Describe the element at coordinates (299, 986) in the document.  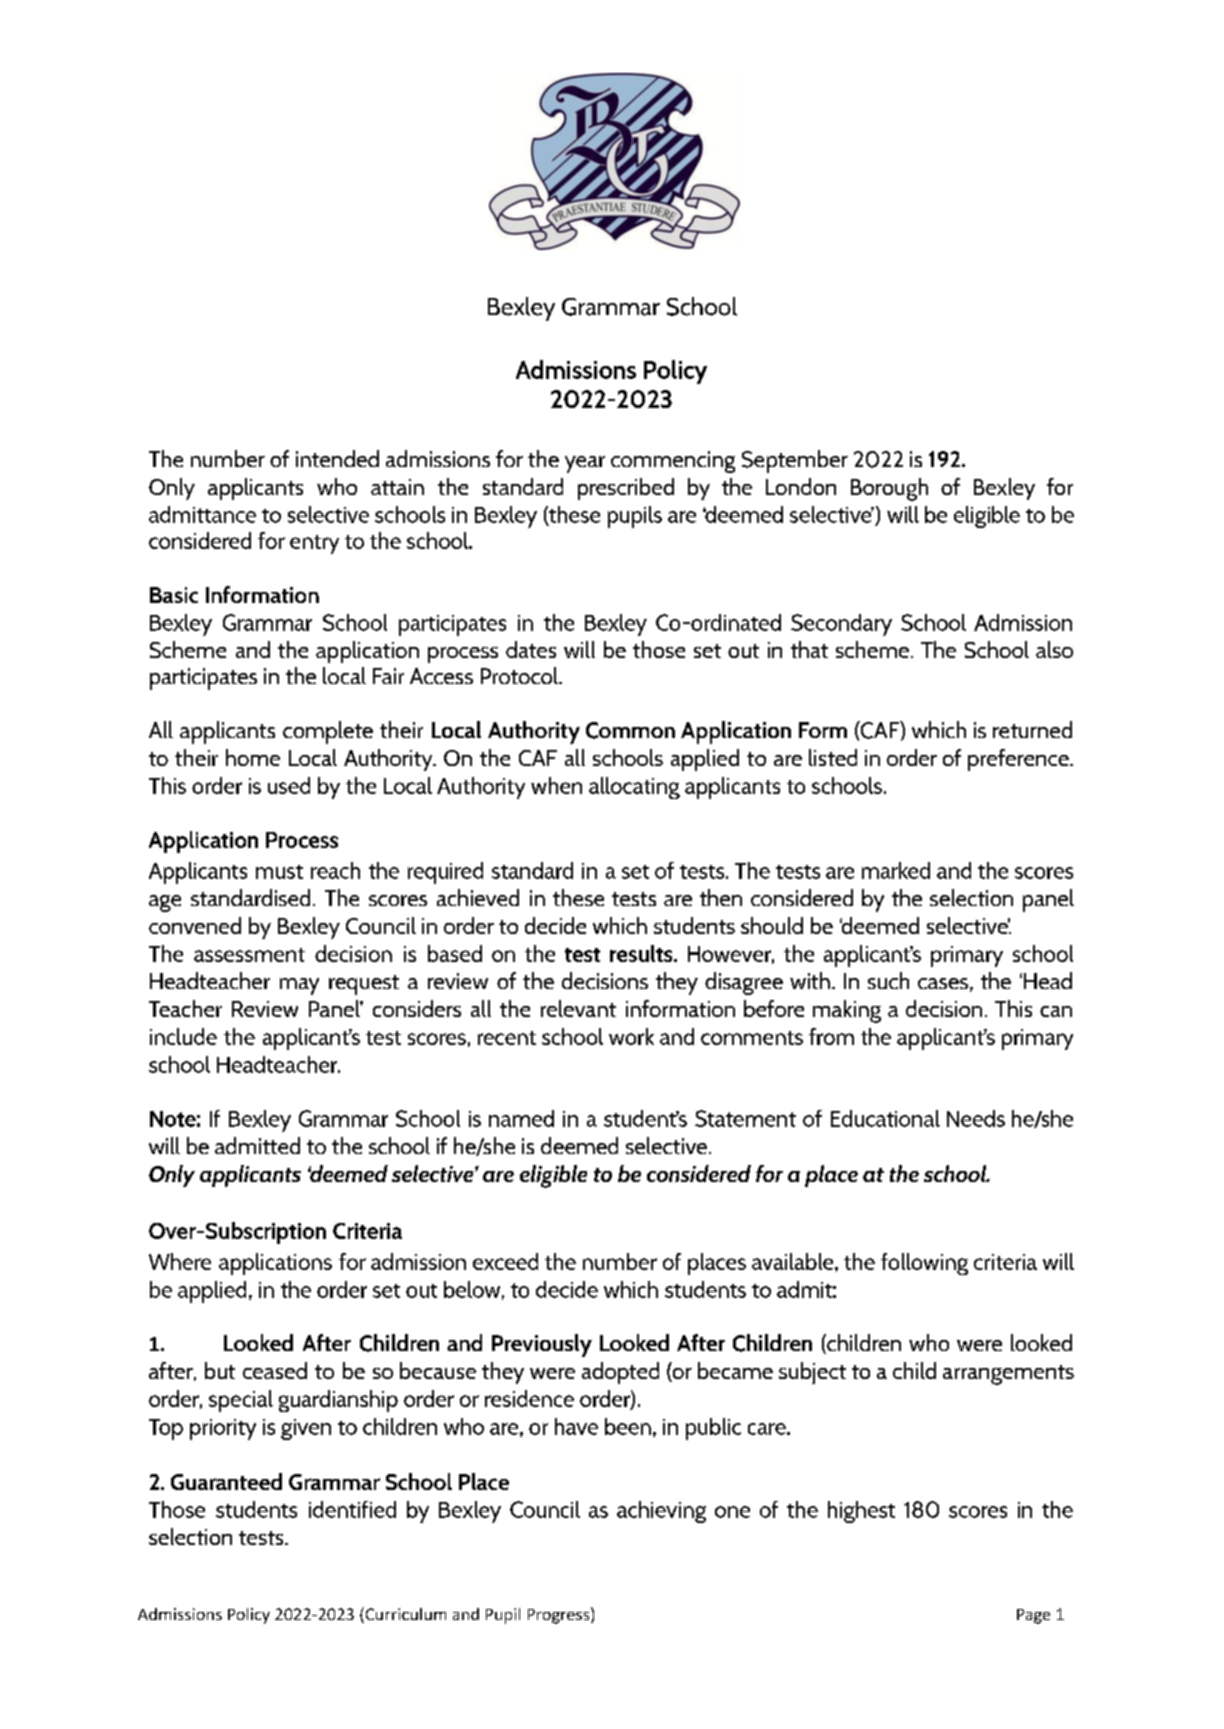
I see `may` at that location.
